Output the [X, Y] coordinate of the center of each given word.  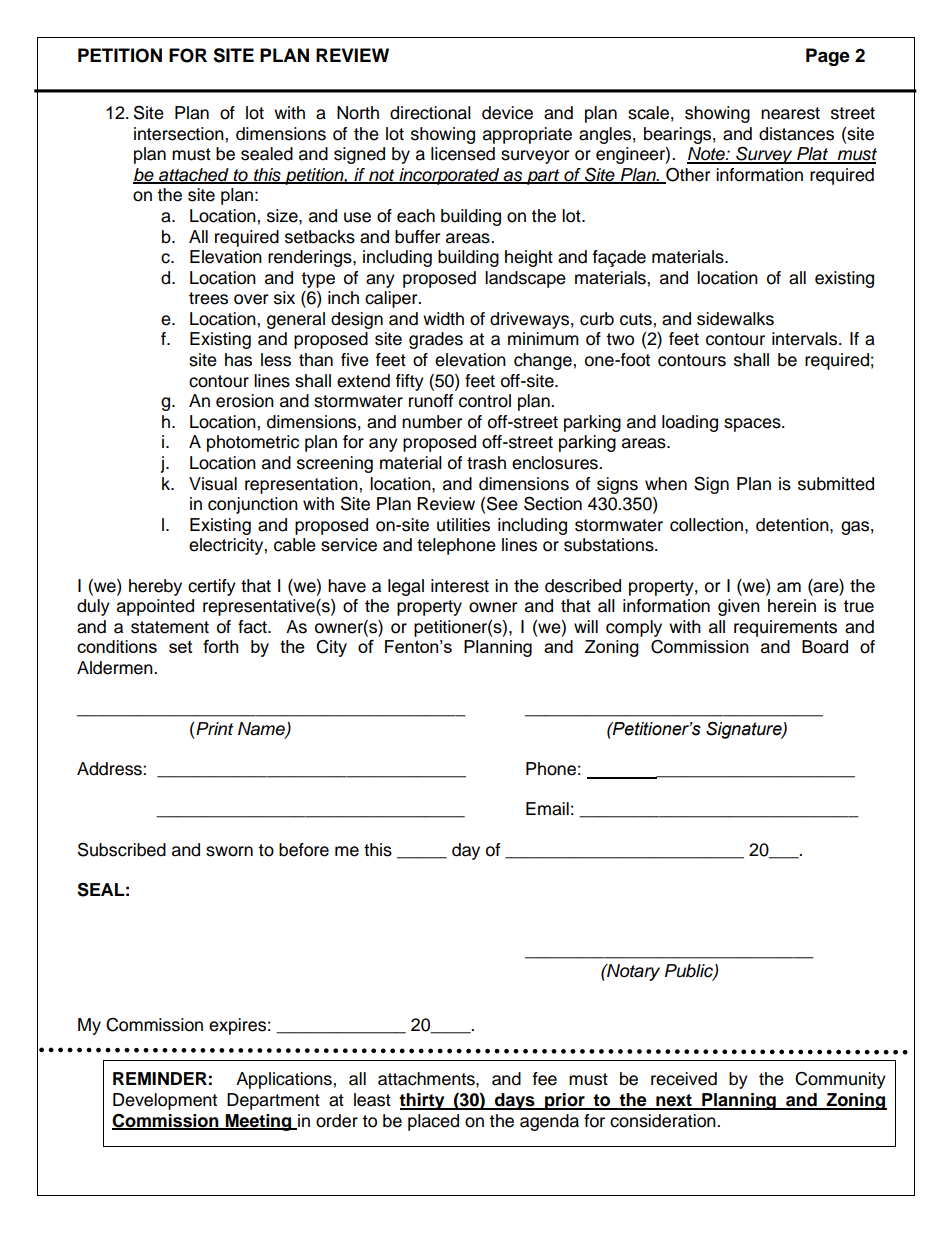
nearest [790, 113]
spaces [753, 425]
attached [194, 175]
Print [215, 728]
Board [825, 647]
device [507, 113]
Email [547, 809]
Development [165, 1101]
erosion [245, 401]
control [485, 401]
